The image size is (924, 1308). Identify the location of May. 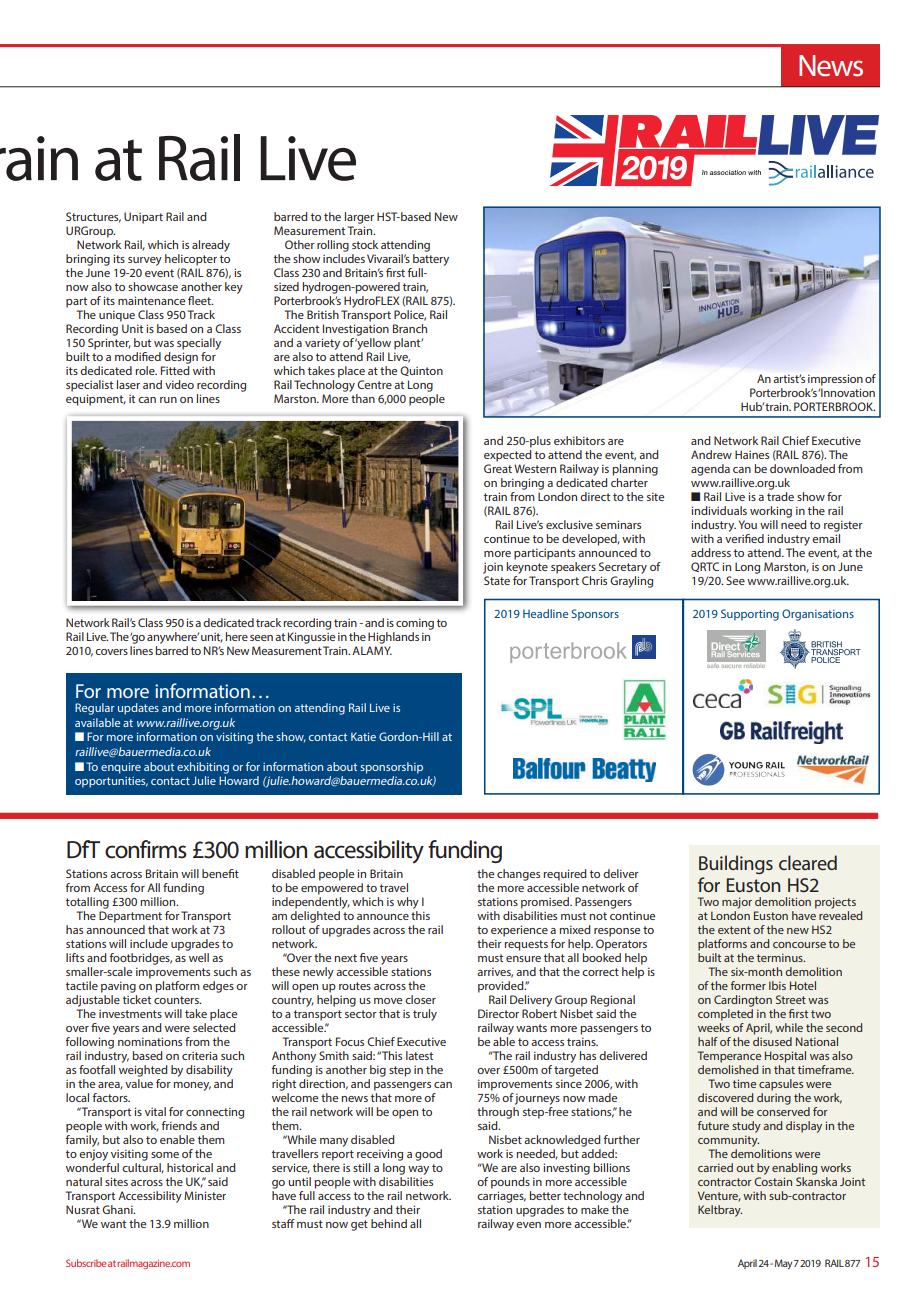
(783, 1264).
